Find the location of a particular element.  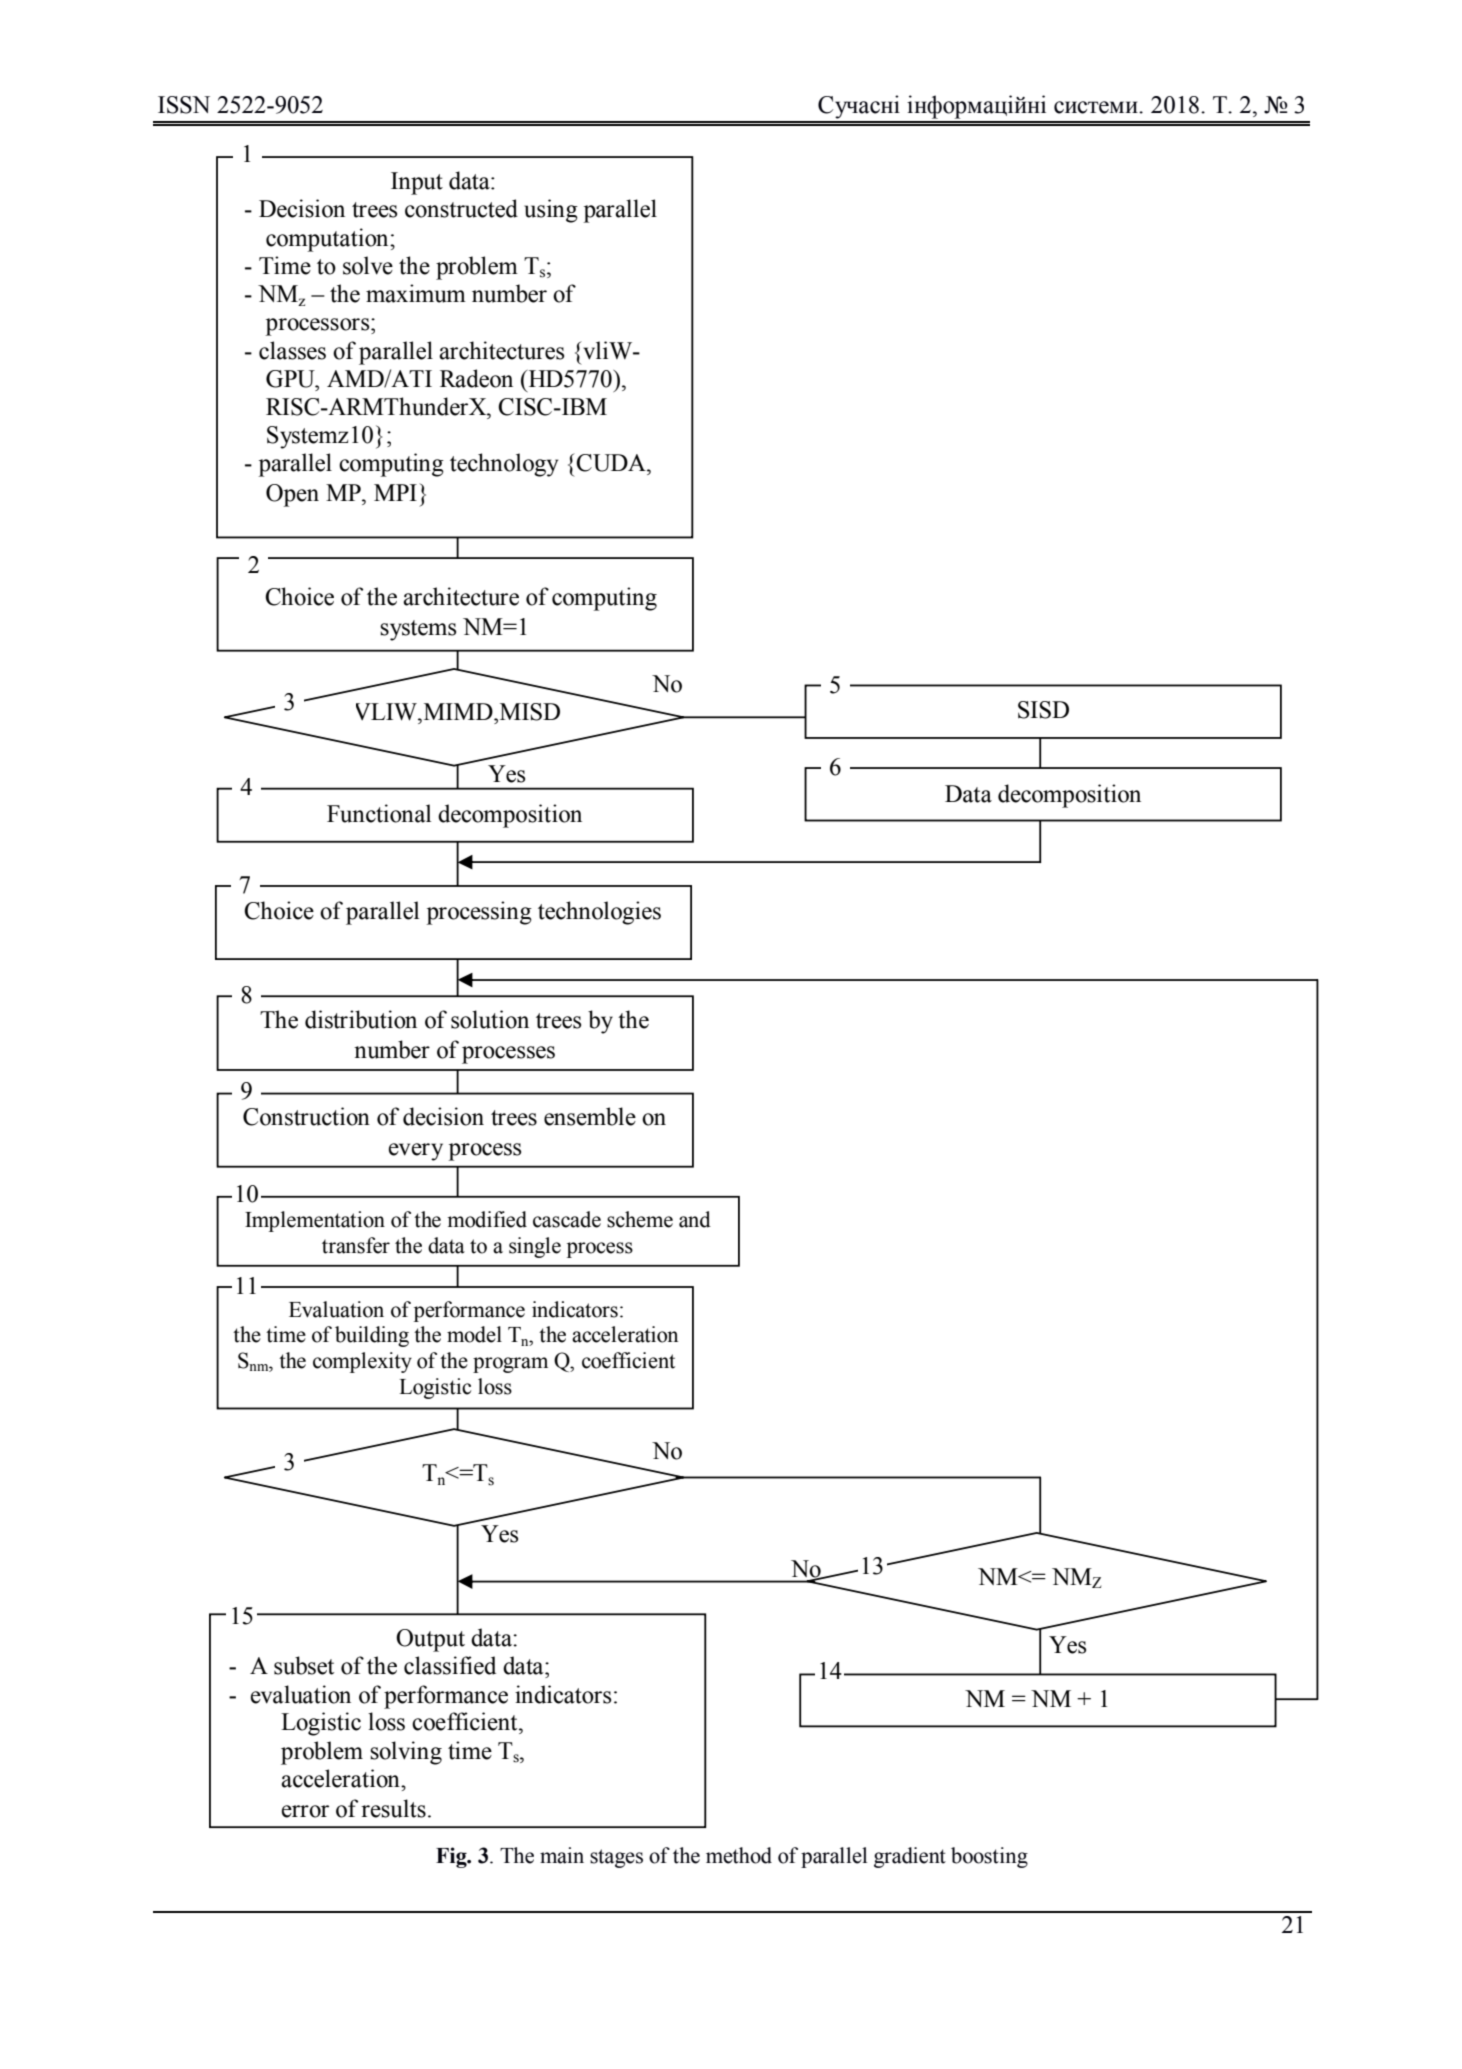

computation is located at coordinates (328, 240).
